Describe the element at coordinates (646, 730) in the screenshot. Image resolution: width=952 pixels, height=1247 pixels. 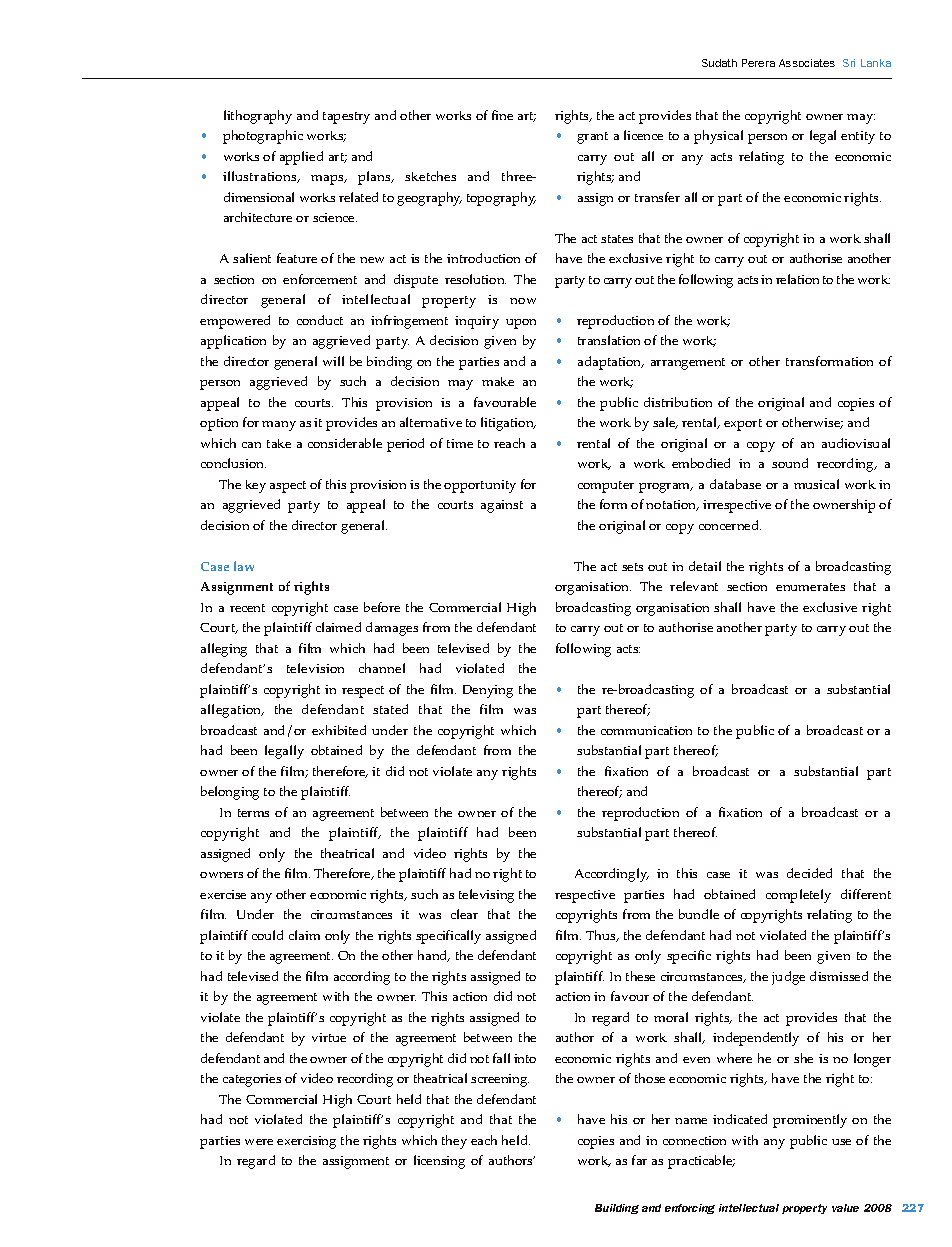
I see `communication` at that location.
